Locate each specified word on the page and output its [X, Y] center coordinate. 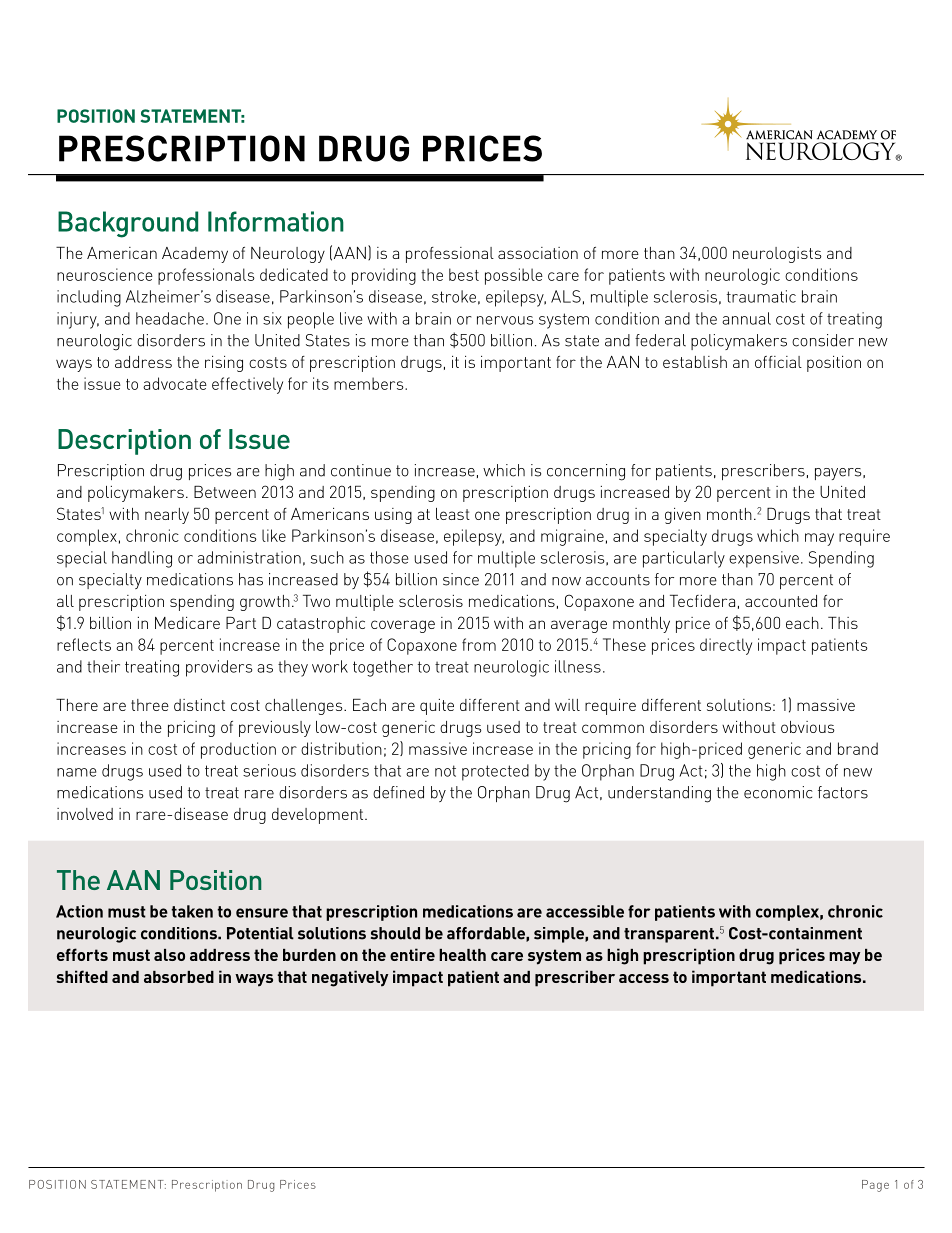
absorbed [179, 977]
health [462, 955]
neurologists [777, 255]
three [150, 705]
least [453, 514]
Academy [195, 255]
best [464, 274]
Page [875, 1186]
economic [778, 792]
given [683, 516]
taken [192, 911]
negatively [350, 978]
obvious [808, 727]
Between [225, 492]
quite [437, 707]
